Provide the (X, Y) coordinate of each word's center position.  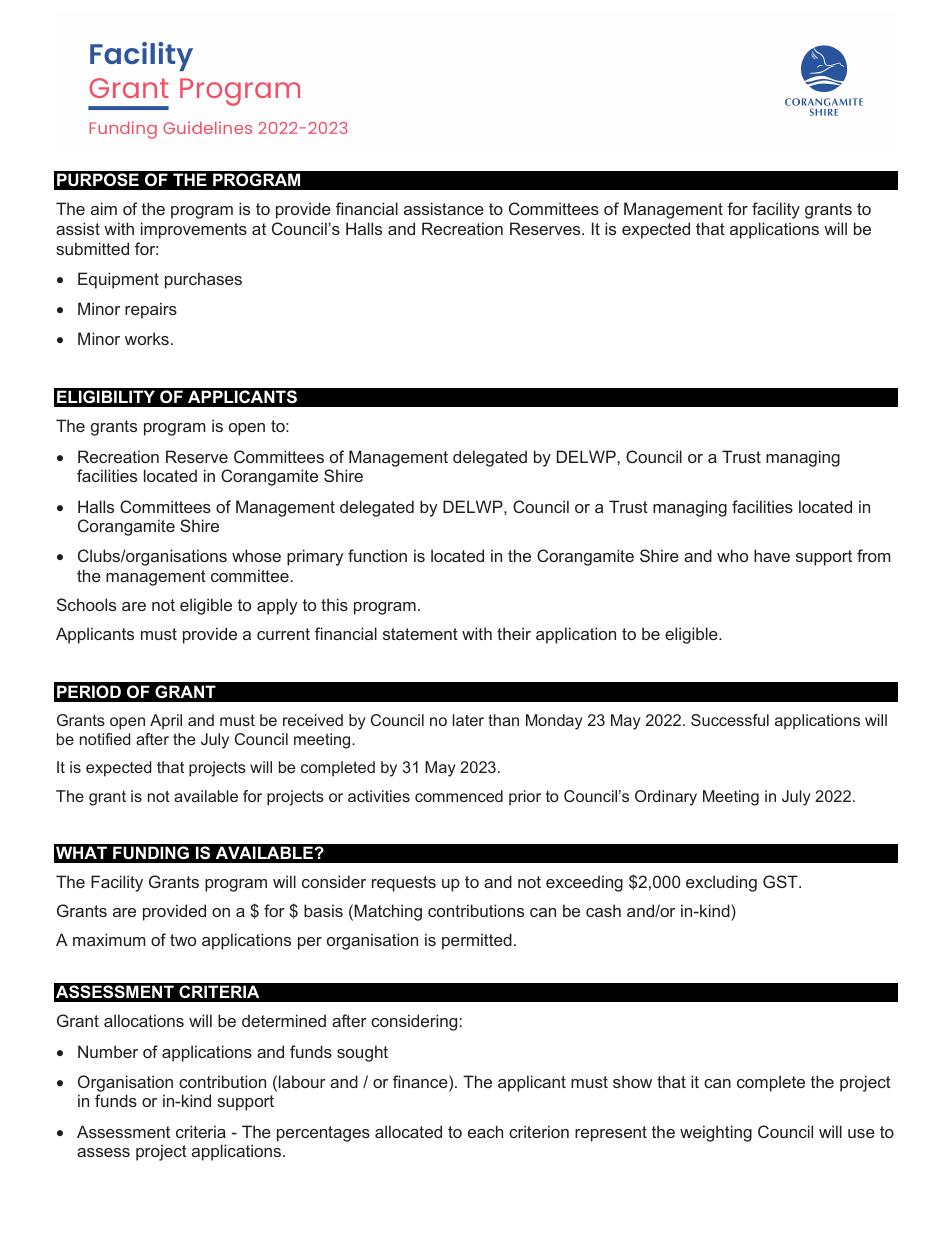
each (485, 1131)
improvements (194, 230)
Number (108, 1051)
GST (781, 881)
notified (105, 739)
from (873, 555)
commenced (459, 796)
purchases (203, 280)
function (377, 555)
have (772, 555)
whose (256, 555)
